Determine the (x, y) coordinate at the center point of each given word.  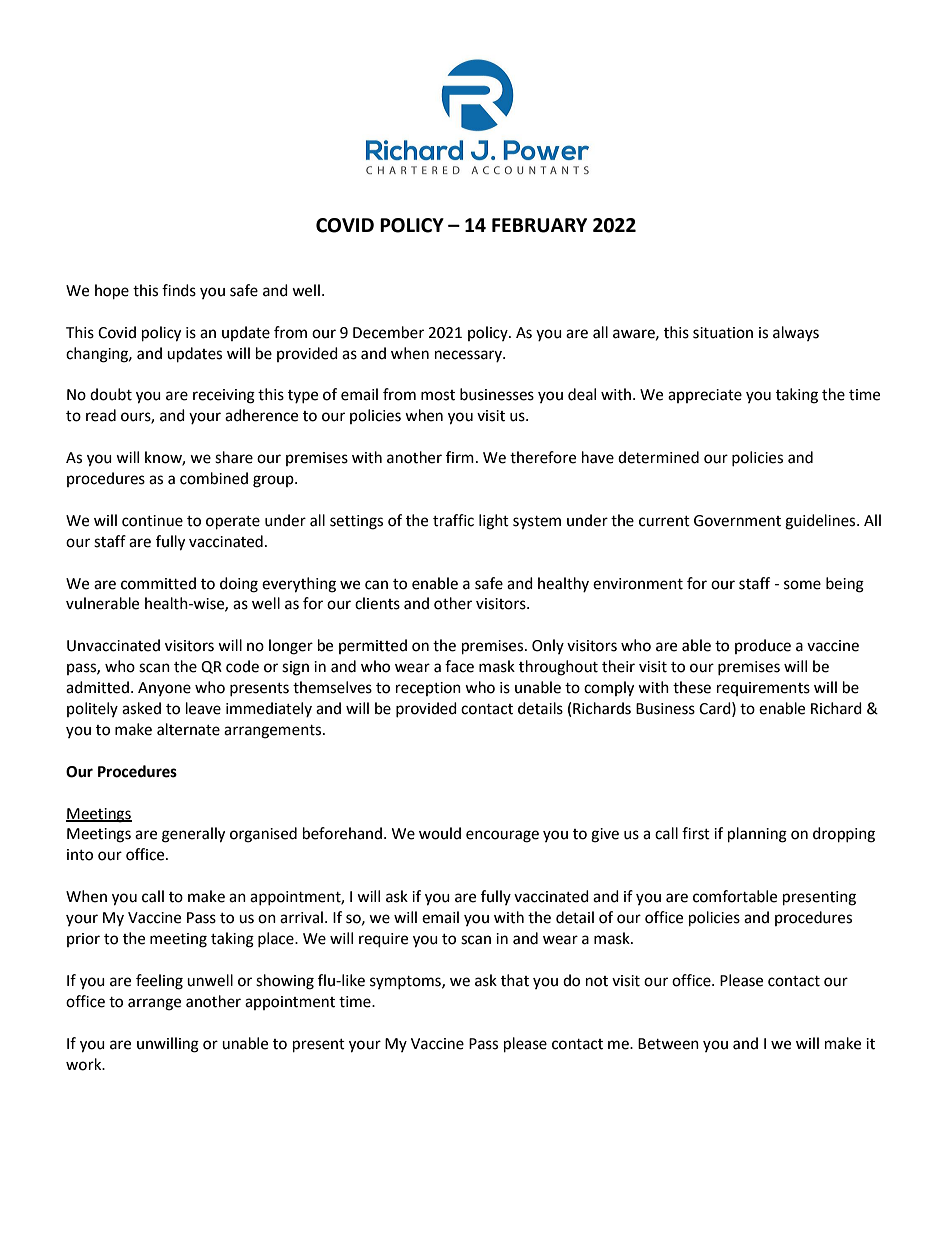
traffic (453, 520)
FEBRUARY (539, 225)
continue (152, 521)
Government (737, 521)
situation (723, 333)
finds (179, 290)
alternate (188, 729)
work (85, 1064)
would (440, 833)
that (515, 980)
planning (757, 835)
